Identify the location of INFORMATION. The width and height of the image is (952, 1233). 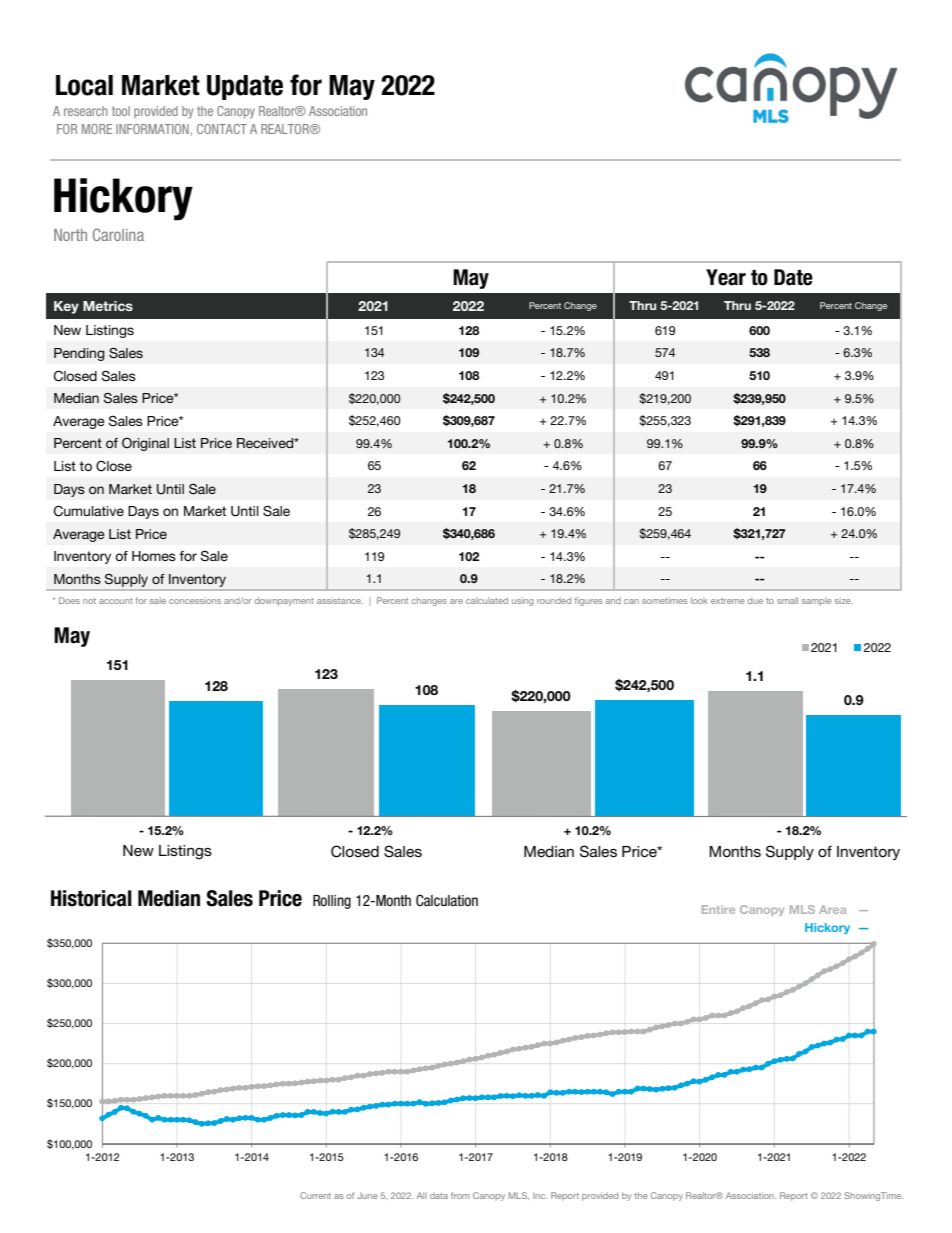
(152, 129).
